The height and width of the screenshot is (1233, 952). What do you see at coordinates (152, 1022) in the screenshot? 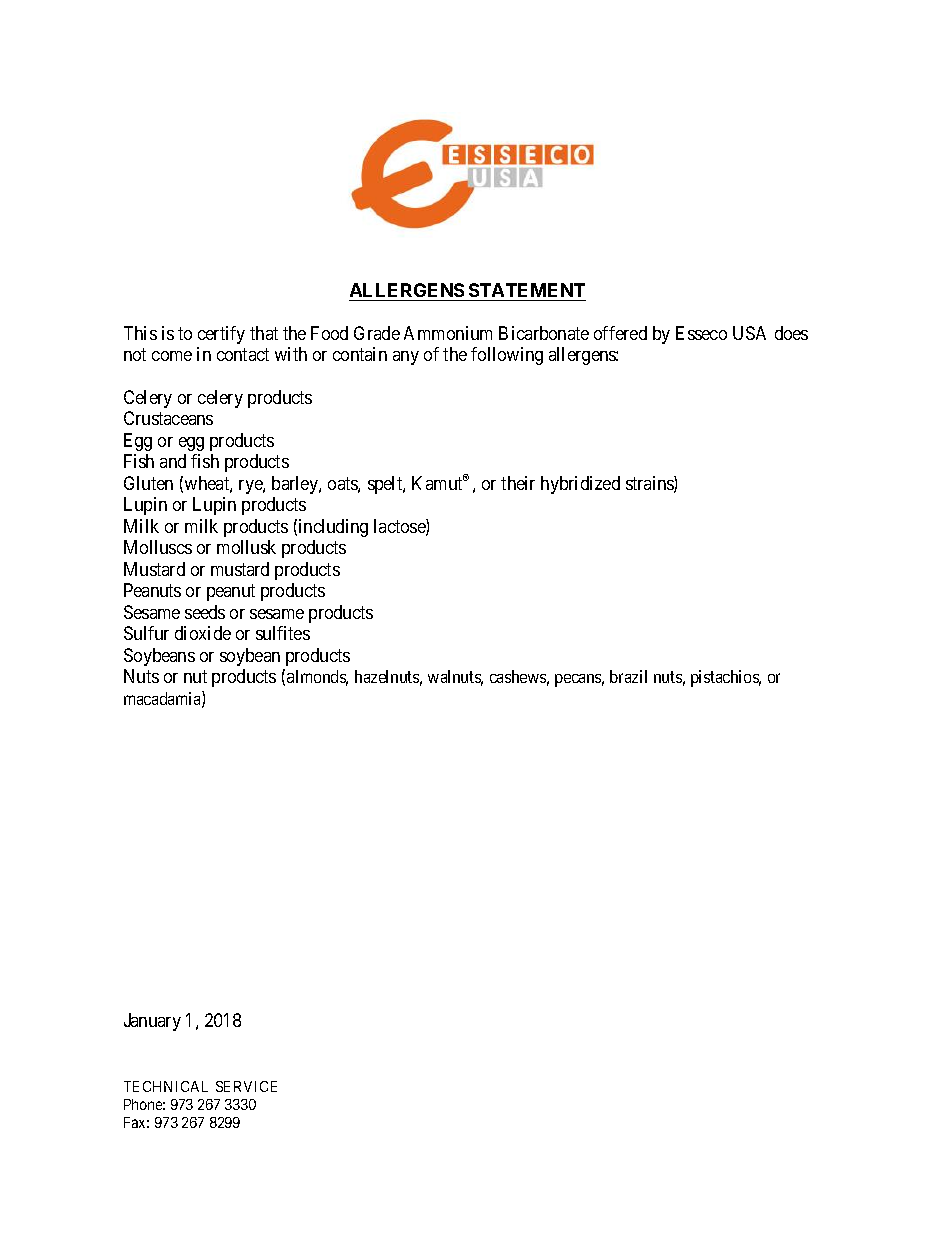
I see `January` at bounding box center [152, 1022].
